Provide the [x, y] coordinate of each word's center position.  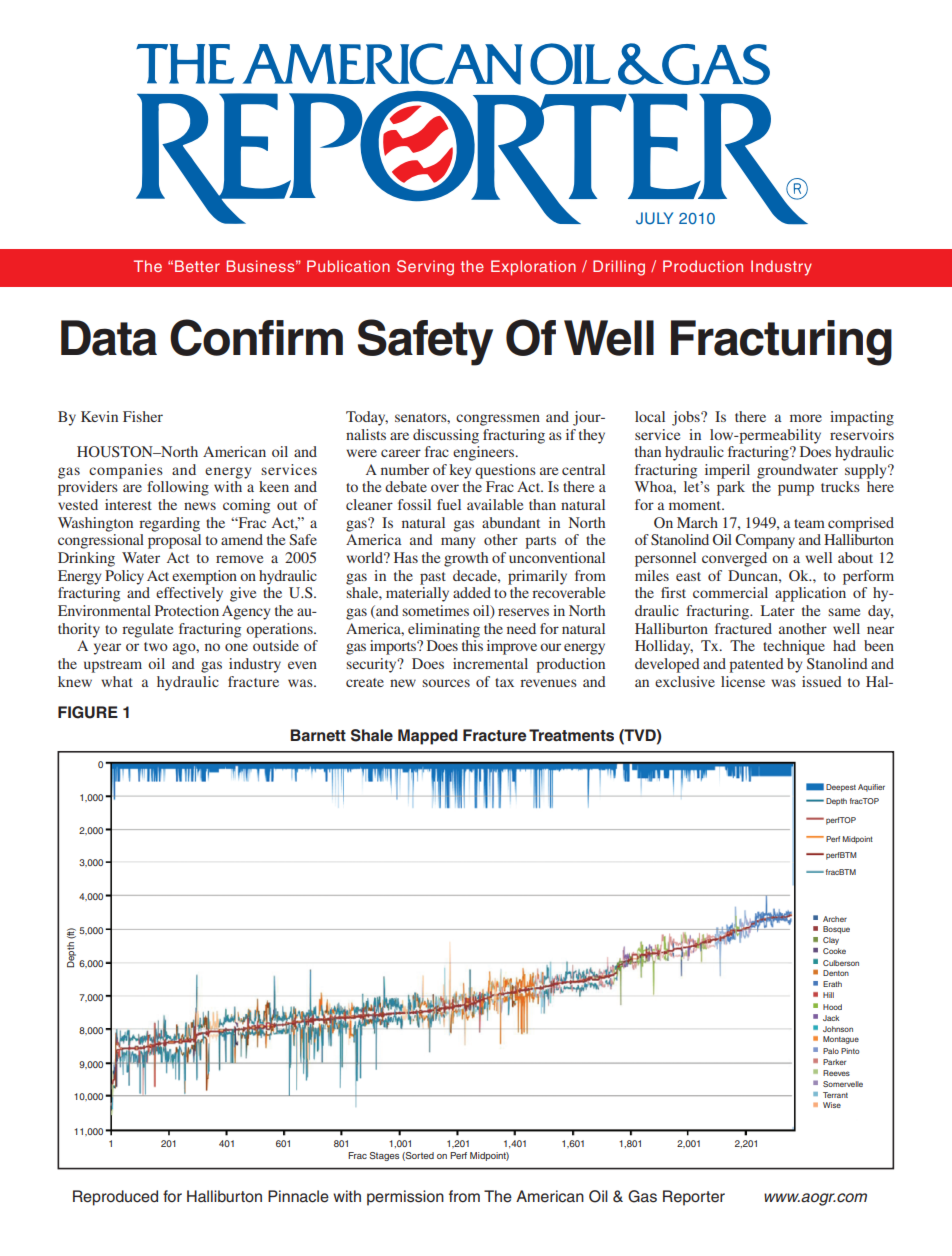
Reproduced [115, 1198]
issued [822, 681]
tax [504, 682]
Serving [425, 268]
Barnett [318, 735]
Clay [831, 941]
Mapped [428, 737]
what [117, 681]
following [178, 488]
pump [796, 490]
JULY [654, 218]
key [460, 471]
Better [197, 266]
